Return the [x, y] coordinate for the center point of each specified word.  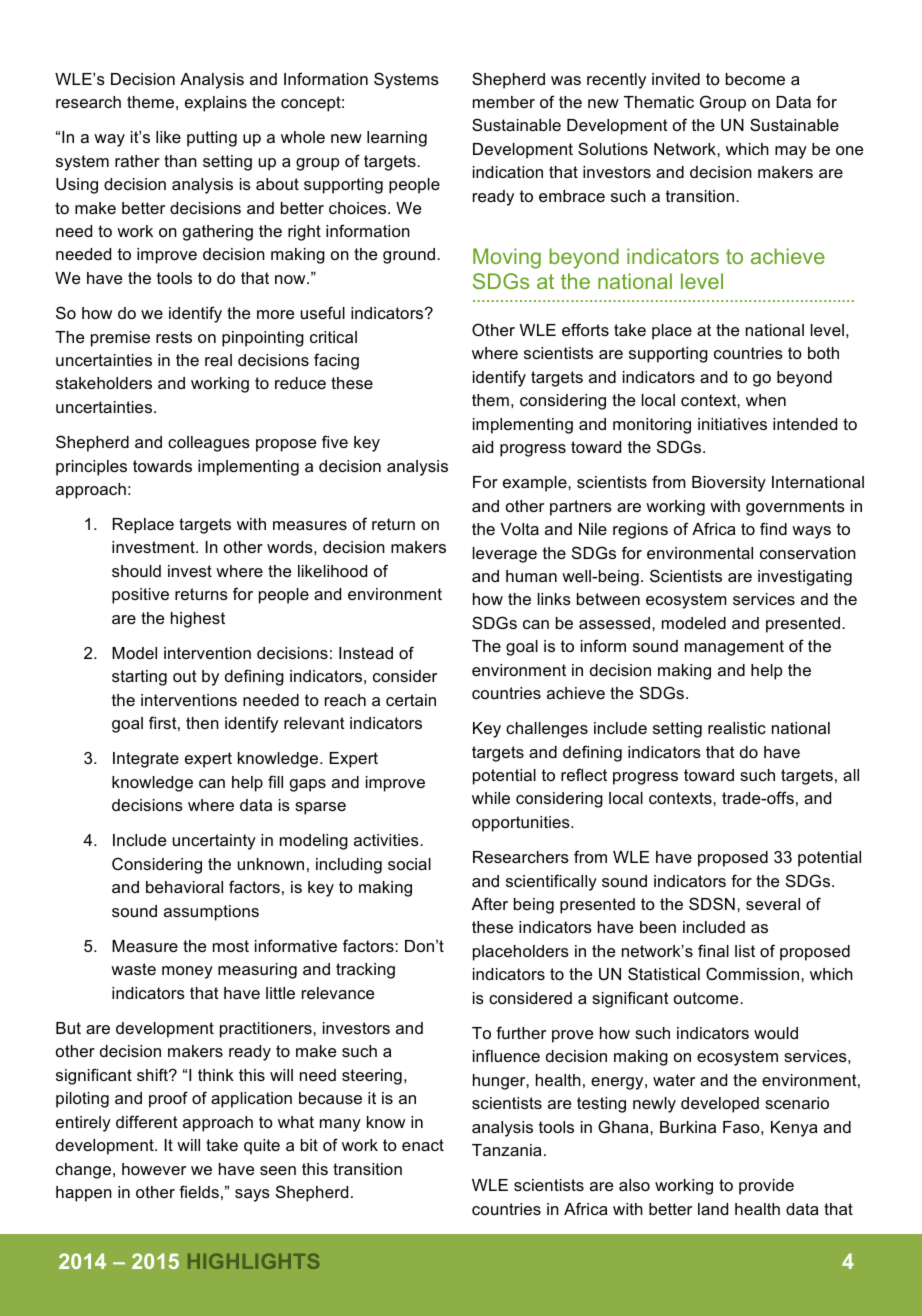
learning [397, 139]
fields [199, 1191]
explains [216, 104]
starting [139, 678]
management [734, 648]
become [755, 79]
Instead [366, 653]
